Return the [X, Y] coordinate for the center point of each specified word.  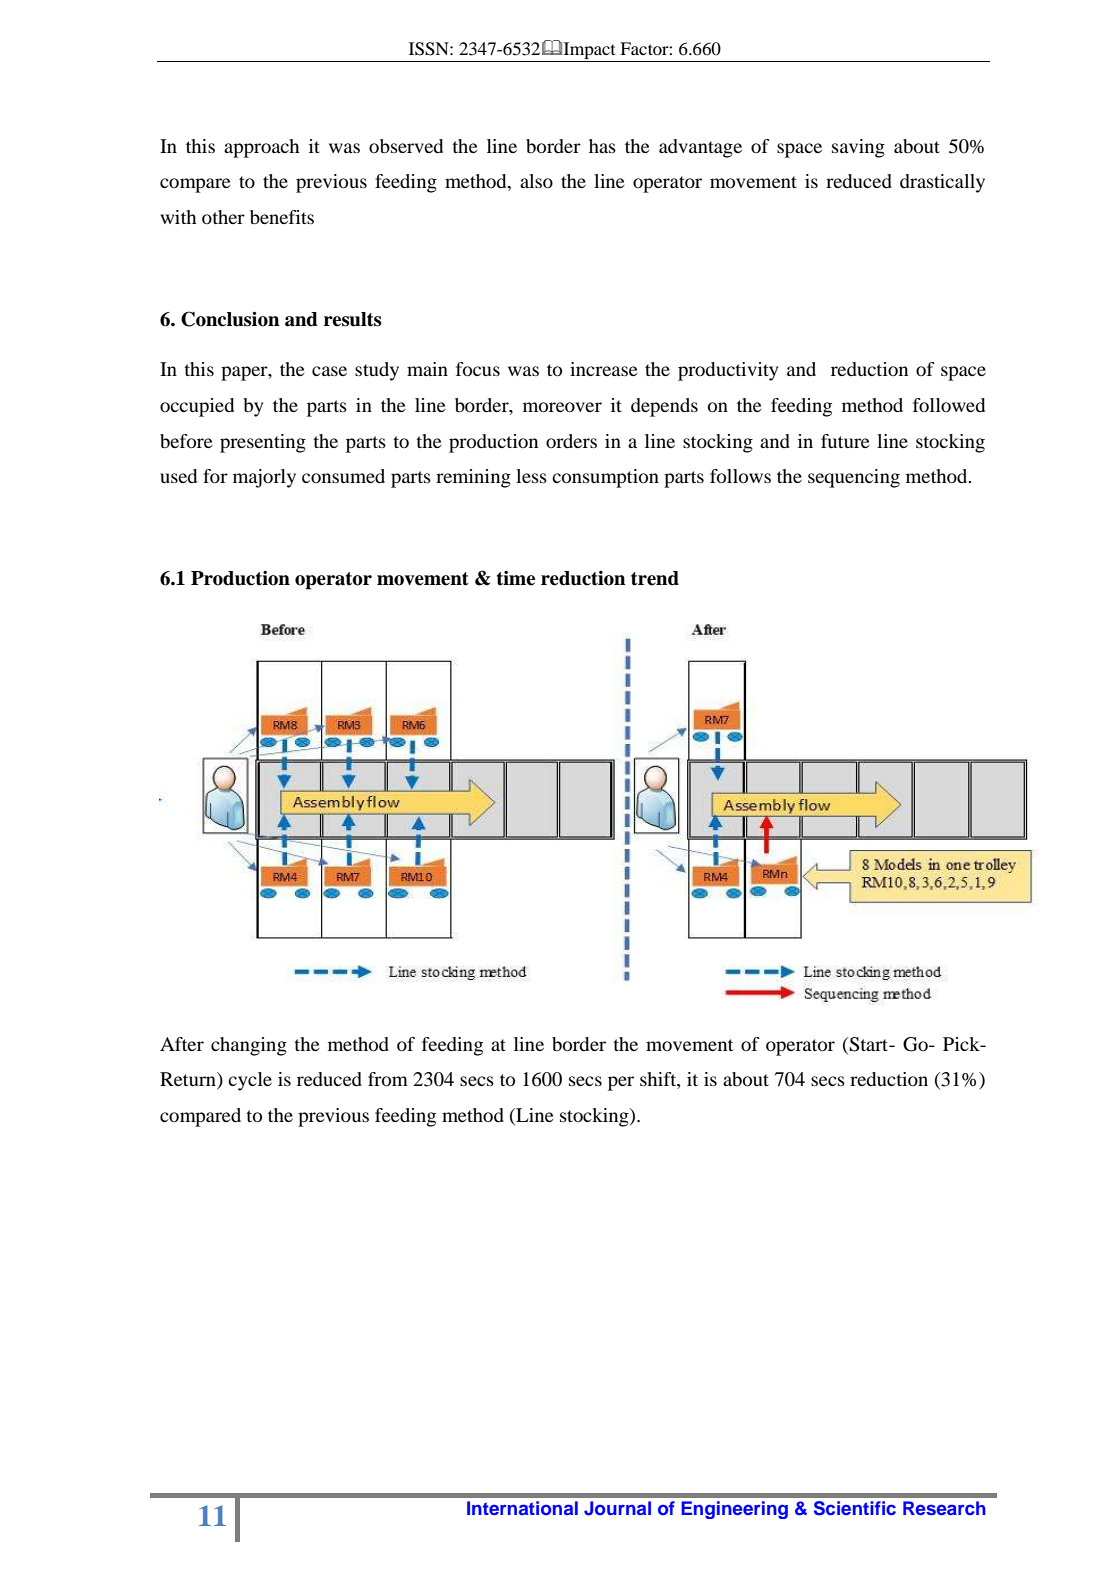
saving [858, 148]
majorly [264, 478]
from [388, 1079]
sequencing [854, 478]
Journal [617, 1508]
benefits [282, 217]
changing [249, 1046]
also [536, 181]
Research [944, 1508]
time [516, 578]
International [522, 1508]
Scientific [855, 1508]
